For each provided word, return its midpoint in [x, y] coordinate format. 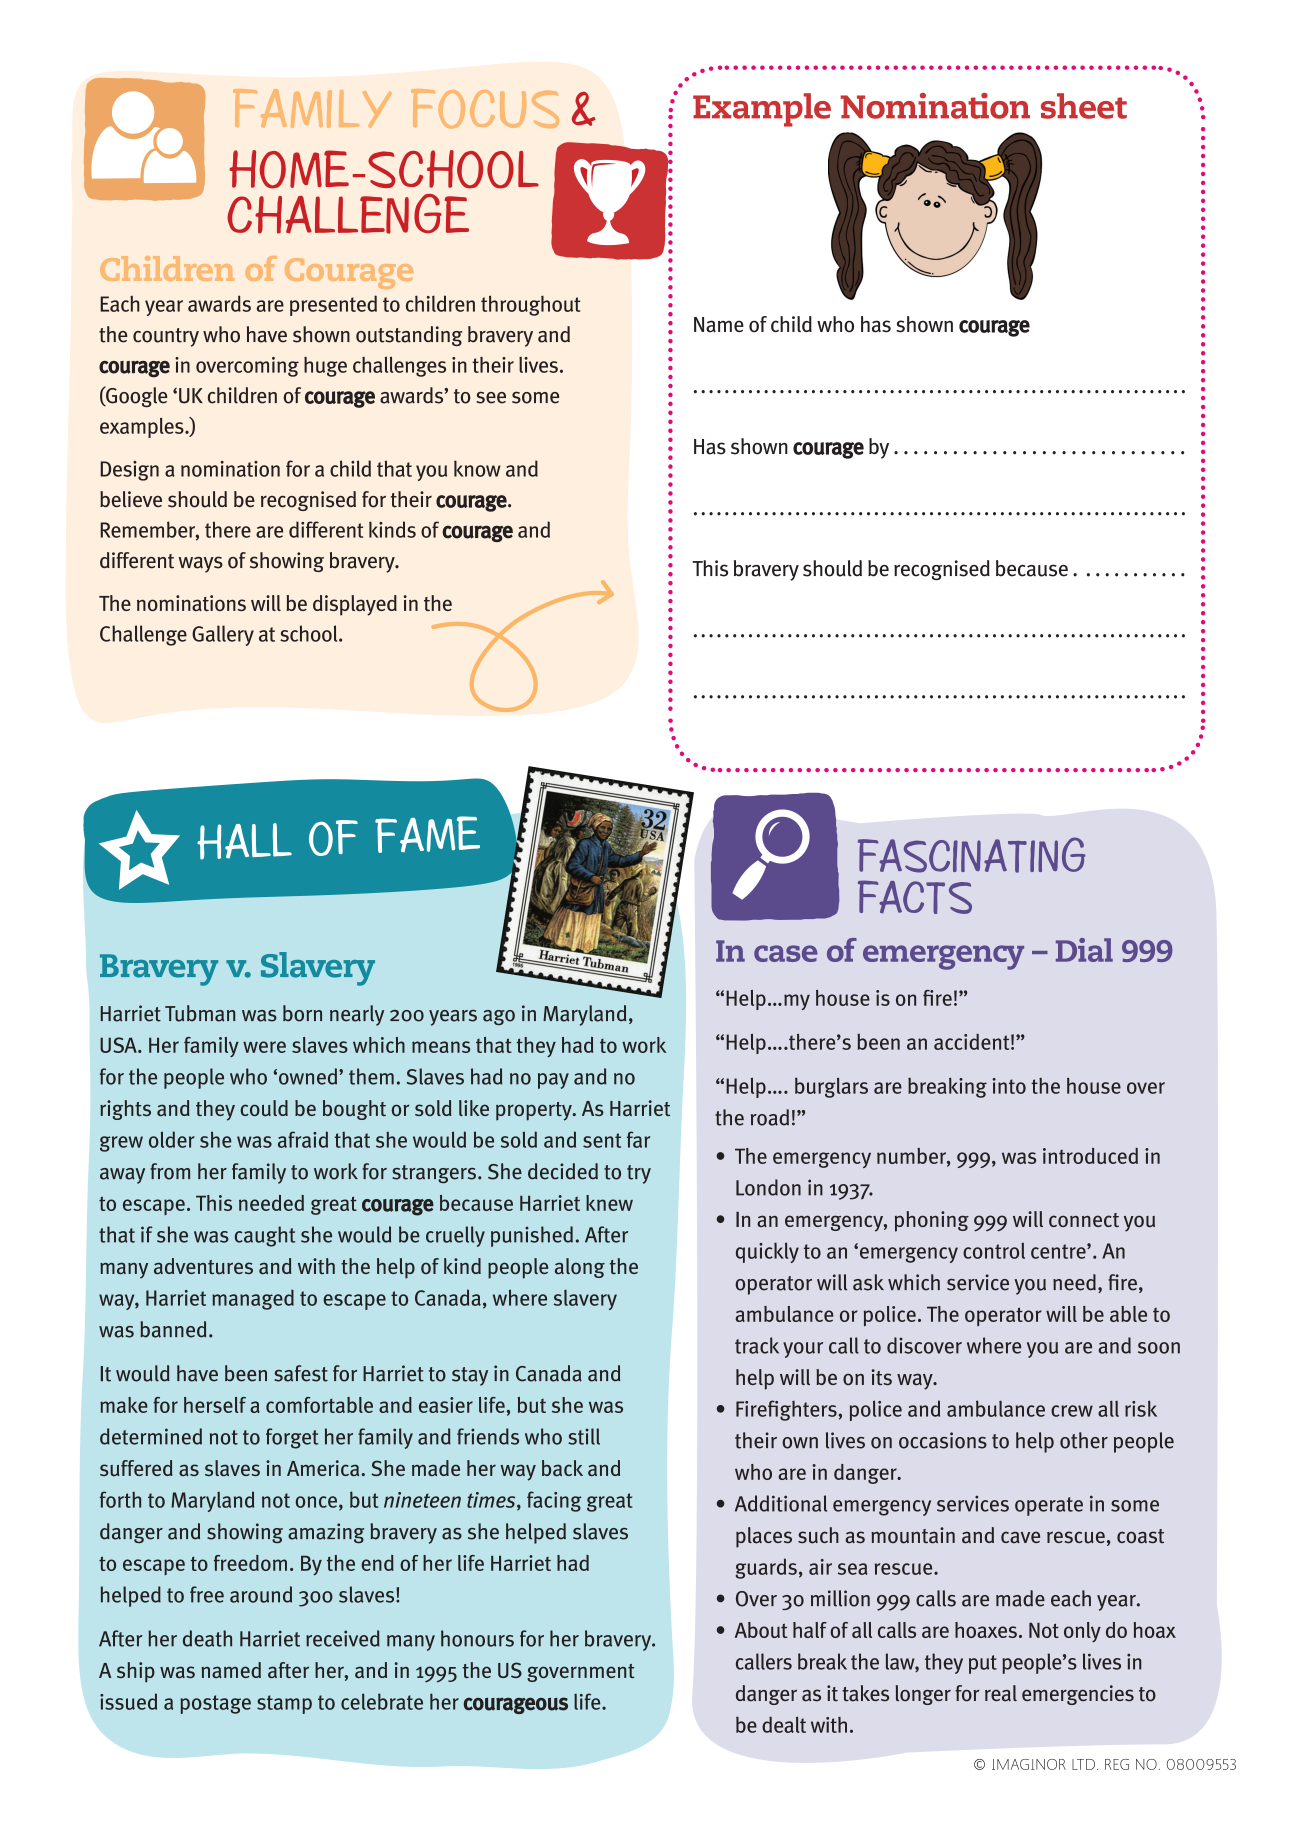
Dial [1084, 950]
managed [253, 1299]
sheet [1084, 106]
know [477, 468]
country [166, 337]
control [994, 1250]
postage [215, 1704]
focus [485, 108]
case [786, 953]
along [580, 1268]
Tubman [200, 1013]
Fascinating [971, 855]
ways [201, 564]
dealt [784, 1724]
